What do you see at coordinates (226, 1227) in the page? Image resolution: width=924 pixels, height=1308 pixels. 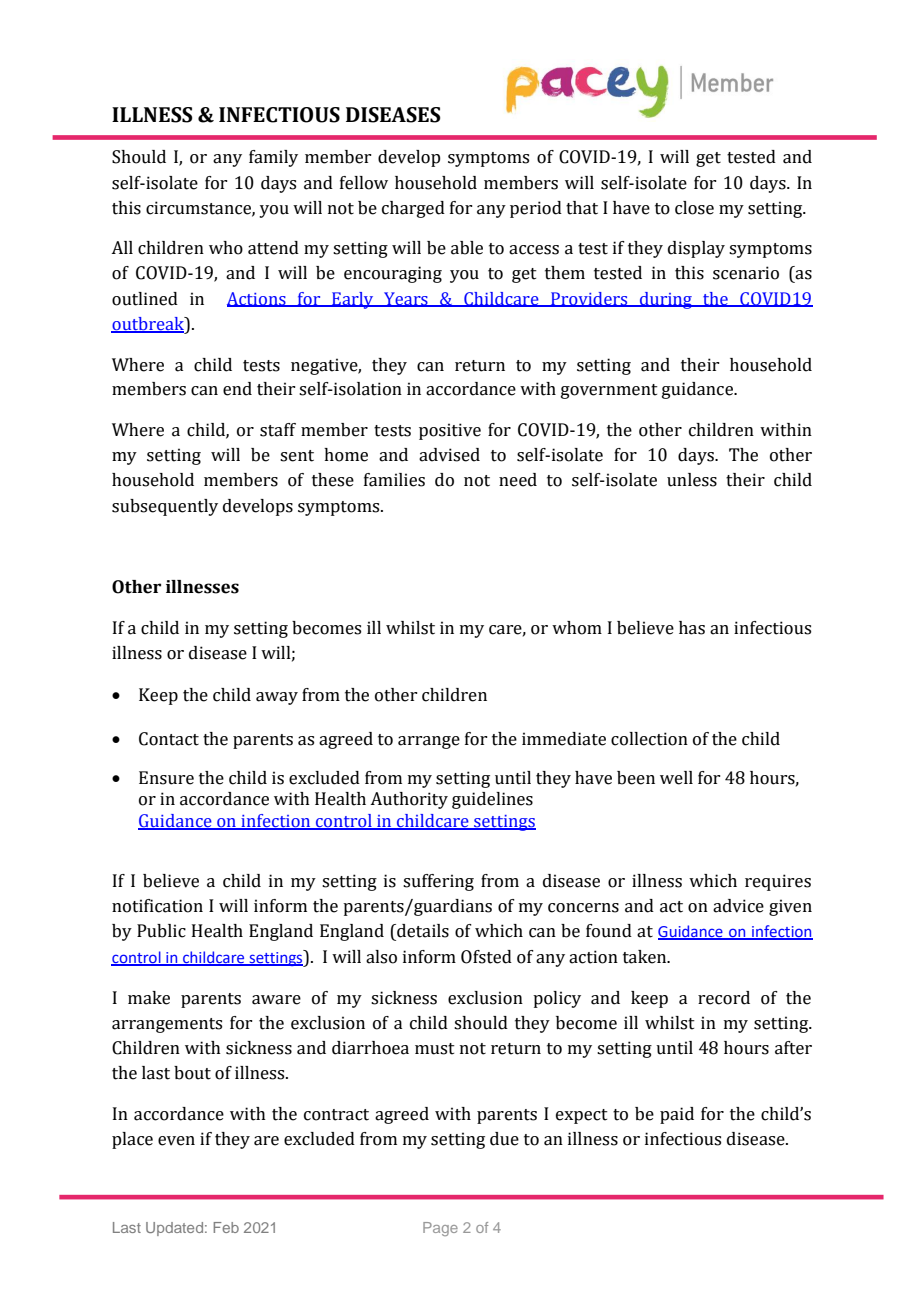 I see `Feb` at bounding box center [226, 1227].
